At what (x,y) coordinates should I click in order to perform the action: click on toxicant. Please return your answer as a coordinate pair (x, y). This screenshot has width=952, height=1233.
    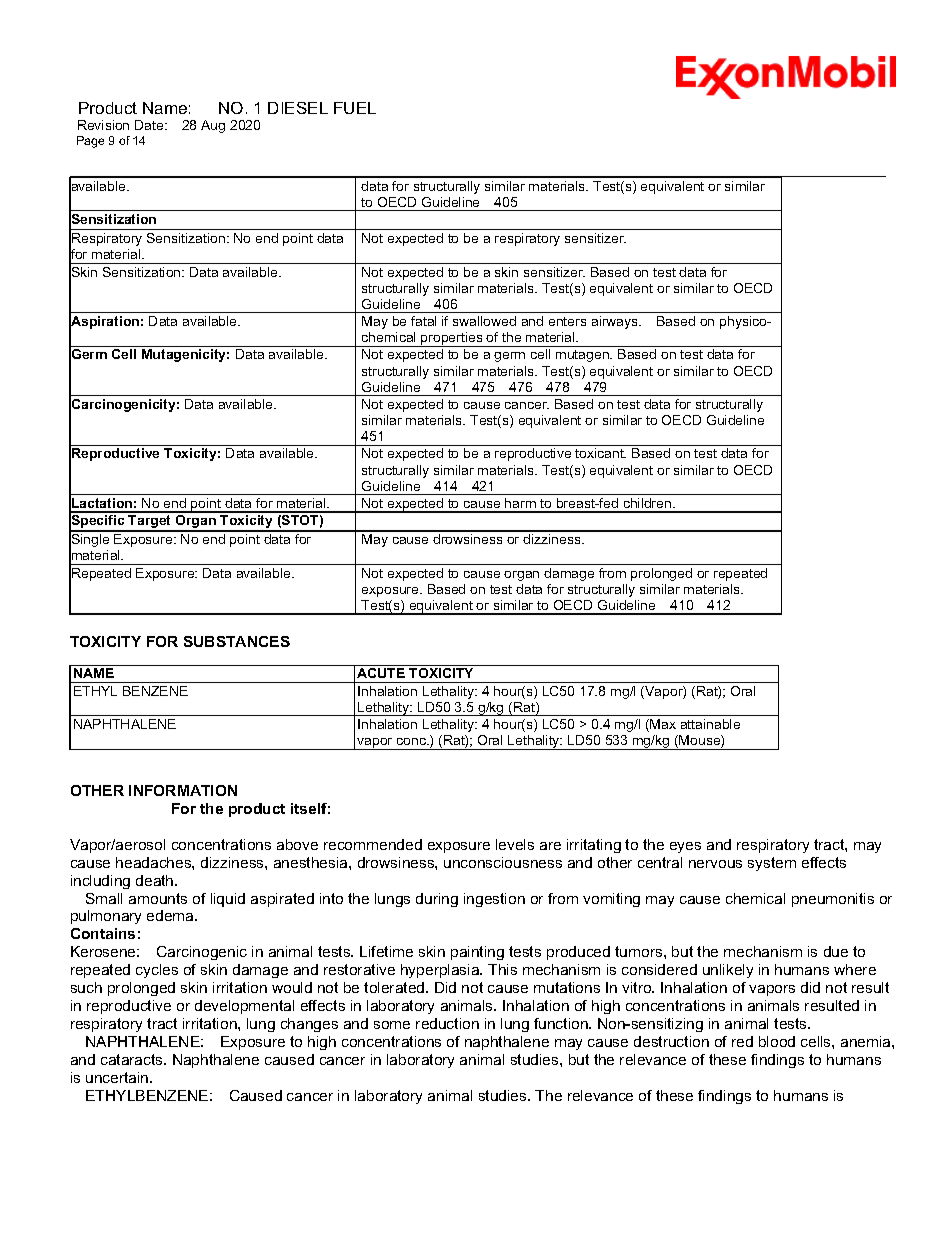
    Looking at the image, I should click on (600, 453).
